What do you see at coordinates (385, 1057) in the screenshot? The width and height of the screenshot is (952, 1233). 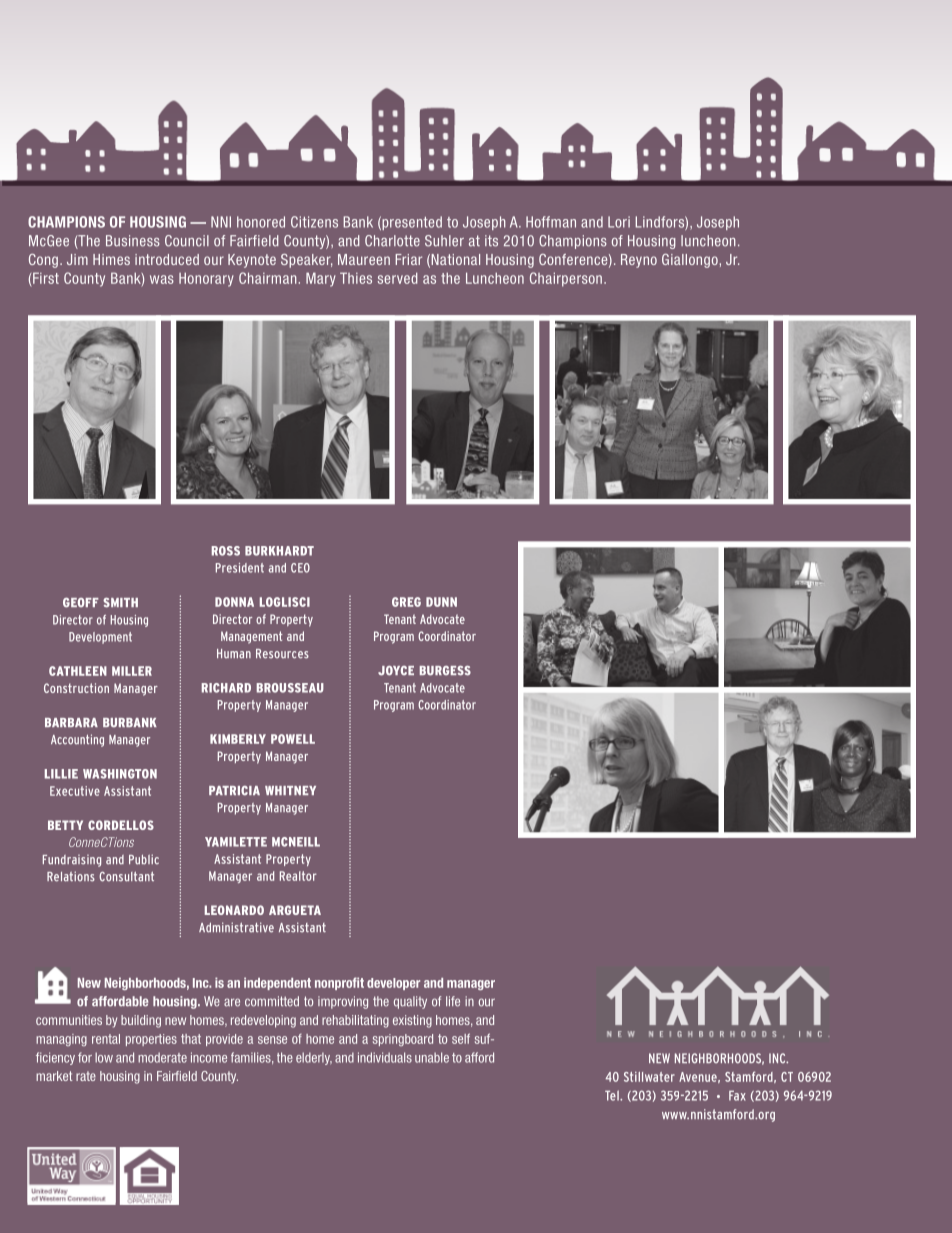 I see `individuals` at bounding box center [385, 1057].
